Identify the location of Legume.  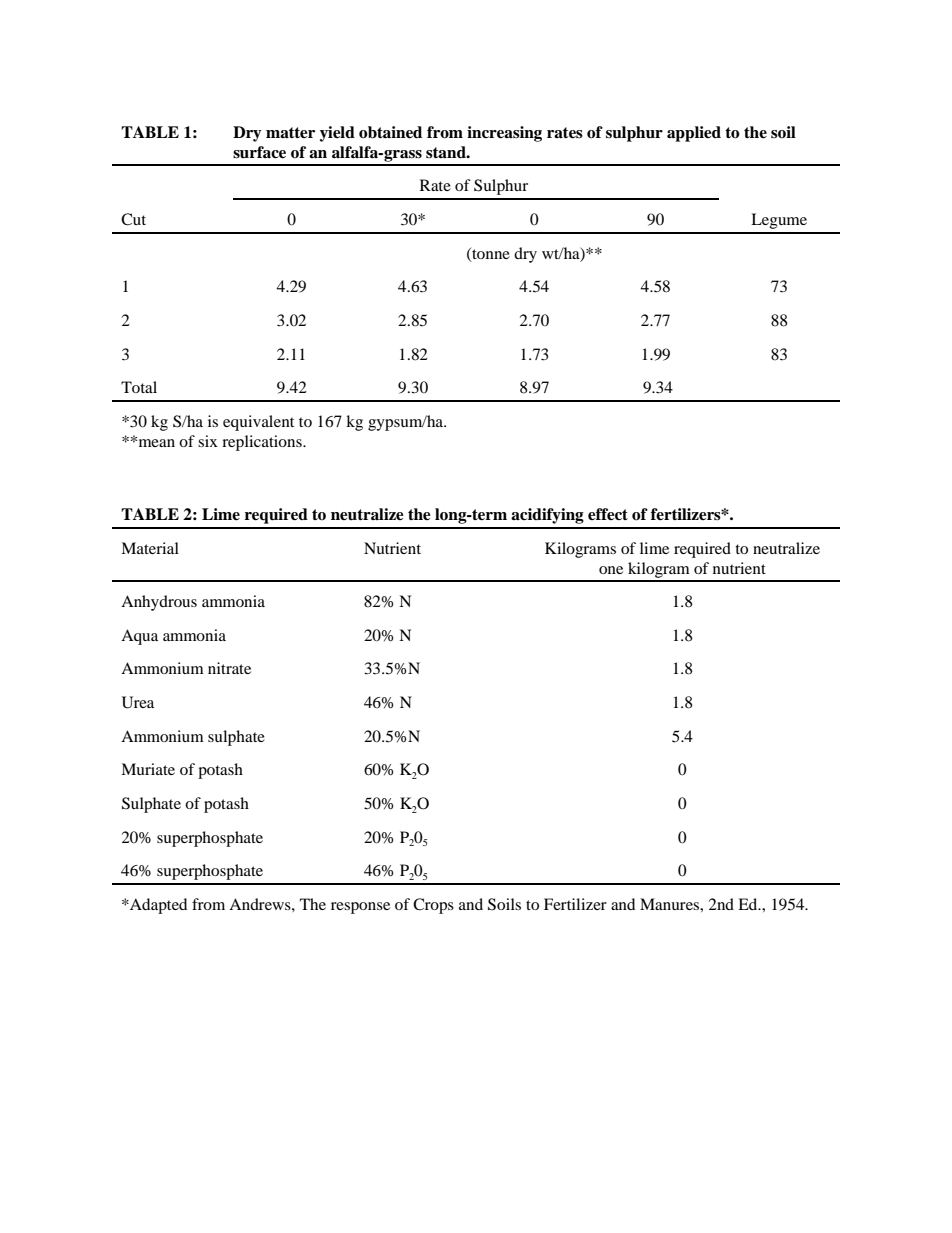
(779, 221).
